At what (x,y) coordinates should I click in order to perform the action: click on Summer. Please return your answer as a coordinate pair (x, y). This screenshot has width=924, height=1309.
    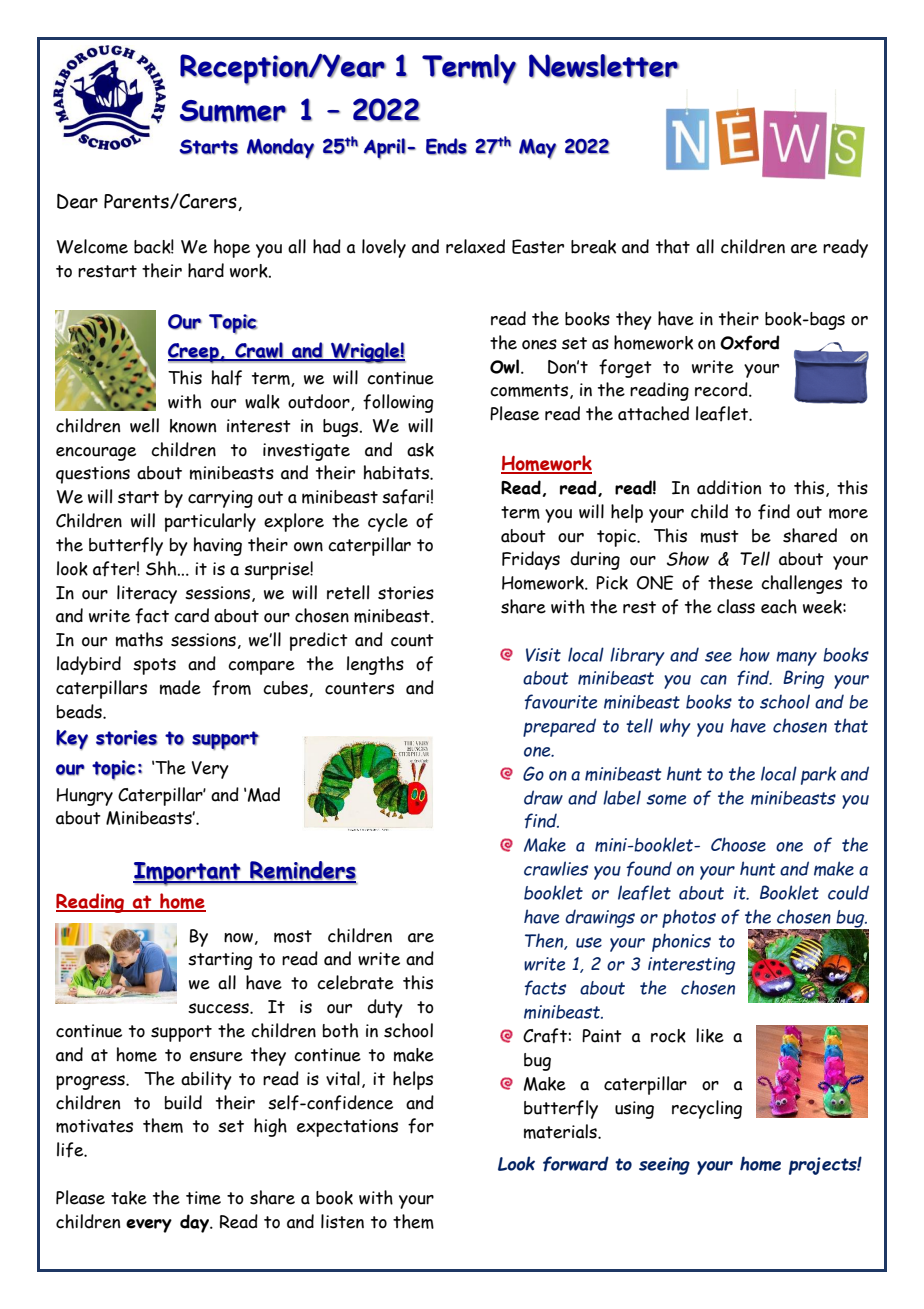
    Looking at the image, I should click on (233, 111).
